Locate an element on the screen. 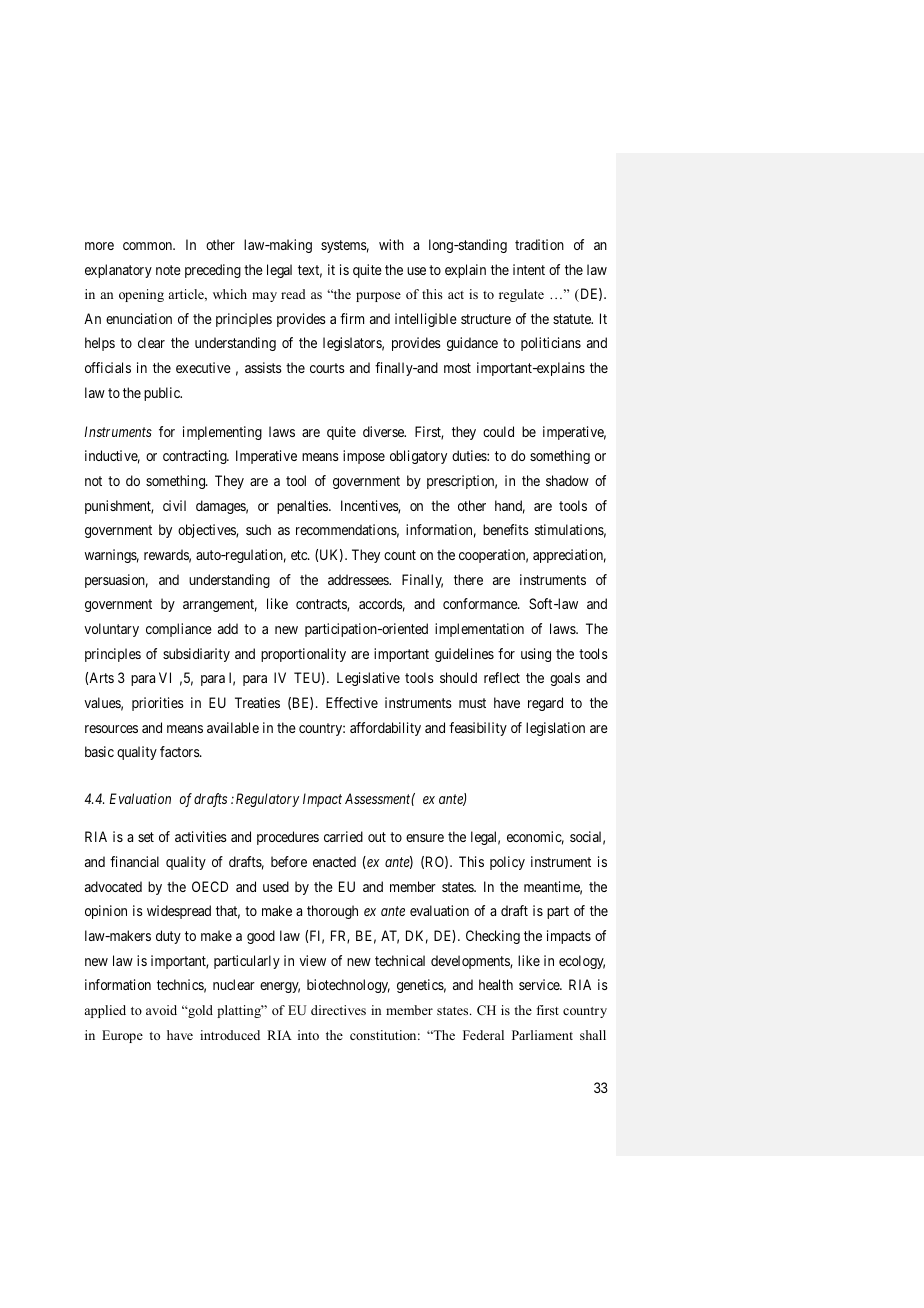 Image resolution: width=924 pixels, height=1308 pixels. note is located at coordinates (168, 270).
